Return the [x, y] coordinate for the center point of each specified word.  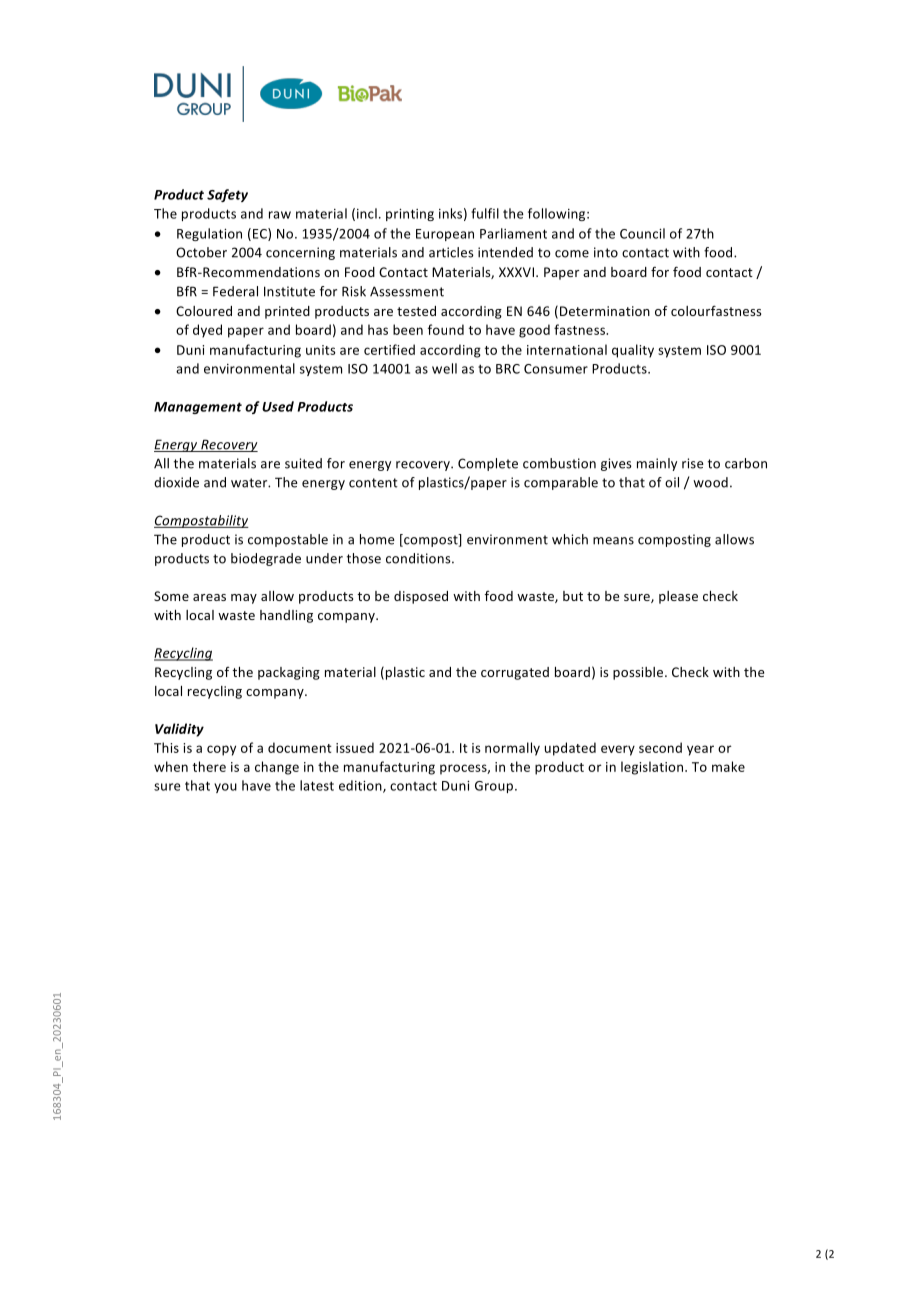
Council [642, 233]
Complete [488, 464]
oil [672, 482]
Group [495, 787]
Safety [227, 195]
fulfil [485, 213]
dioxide [176, 482]
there [209, 766]
